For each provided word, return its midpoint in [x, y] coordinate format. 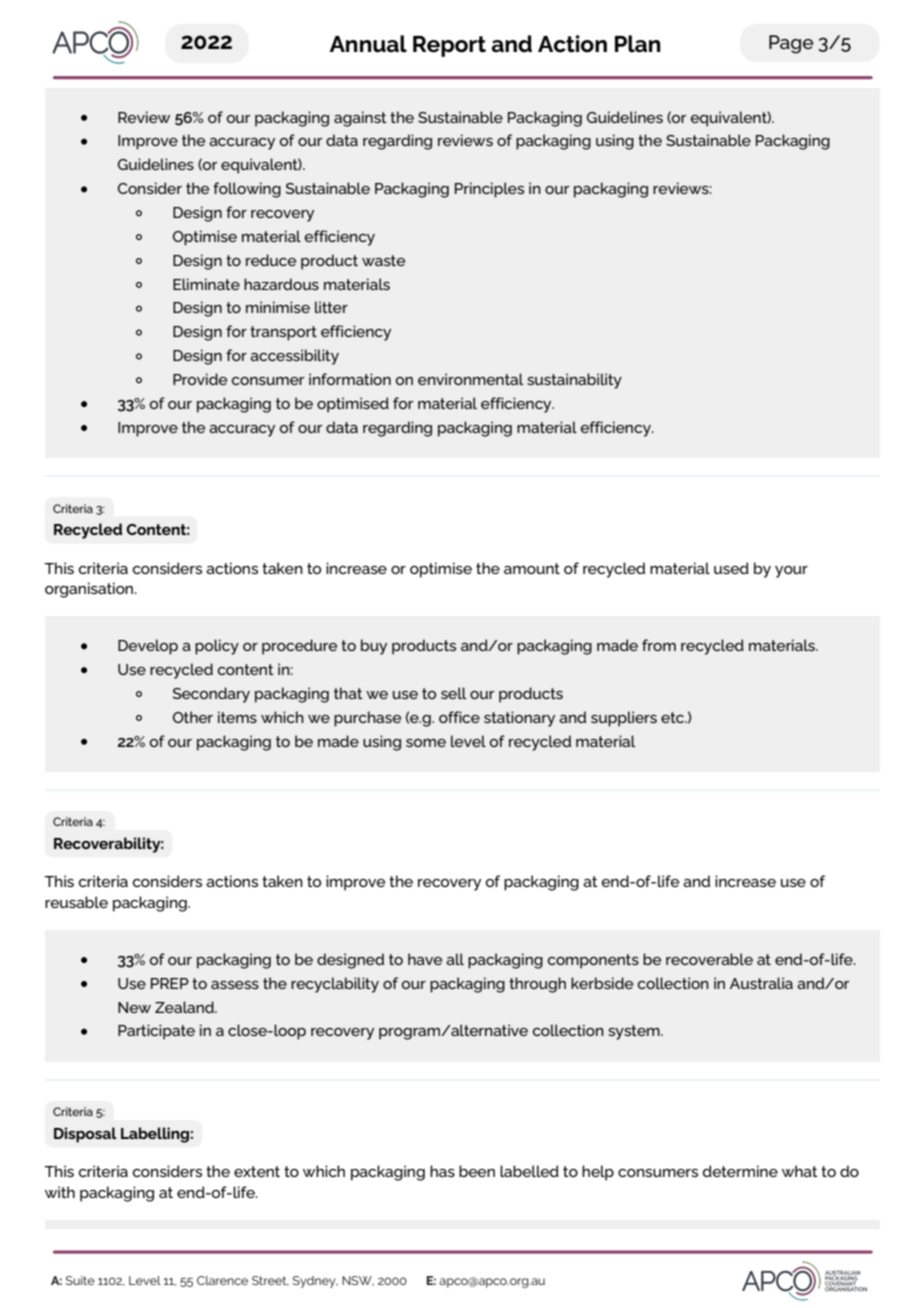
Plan [638, 44]
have [425, 959]
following [247, 190]
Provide [200, 379]
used [731, 568]
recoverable [709, 959]
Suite [80, 1280]
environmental [470, 379]
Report [449, 46]
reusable [76, 902]
